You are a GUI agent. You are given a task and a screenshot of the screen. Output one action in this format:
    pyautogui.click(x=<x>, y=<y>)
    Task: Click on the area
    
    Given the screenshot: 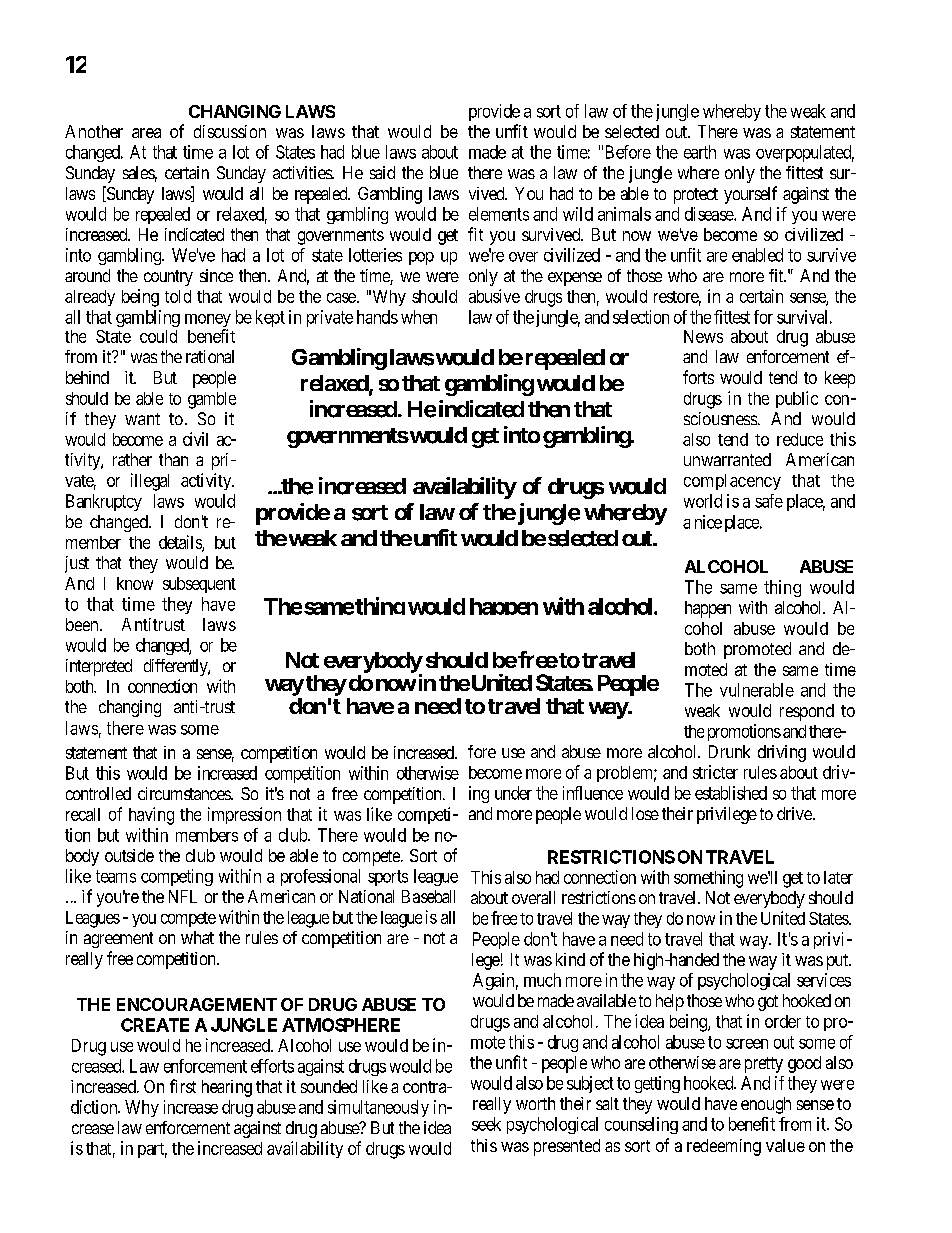 What is the action you would take?
    pyautogui.click(x=146, y=133)
